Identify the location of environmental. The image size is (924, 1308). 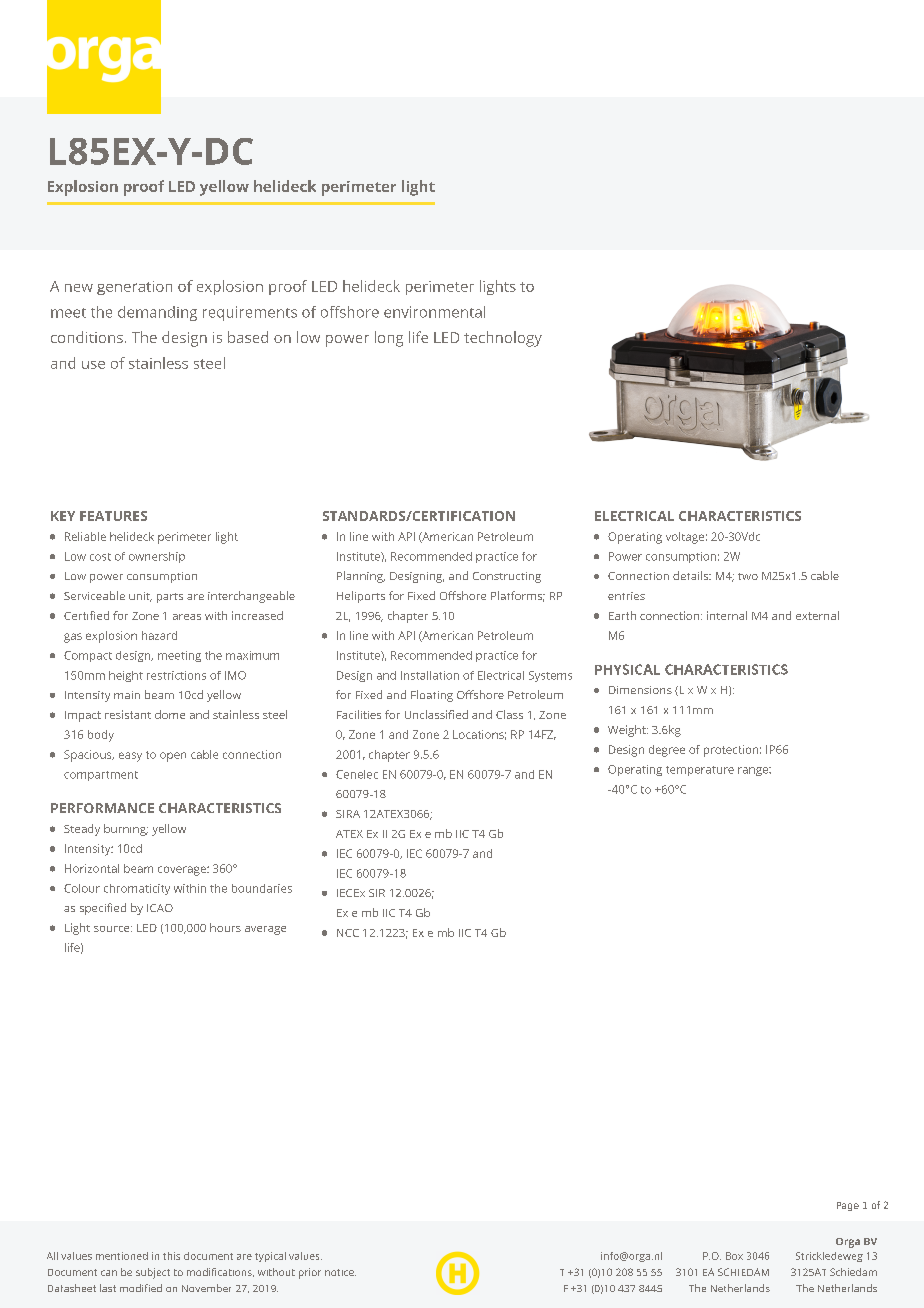
(434, 312).
